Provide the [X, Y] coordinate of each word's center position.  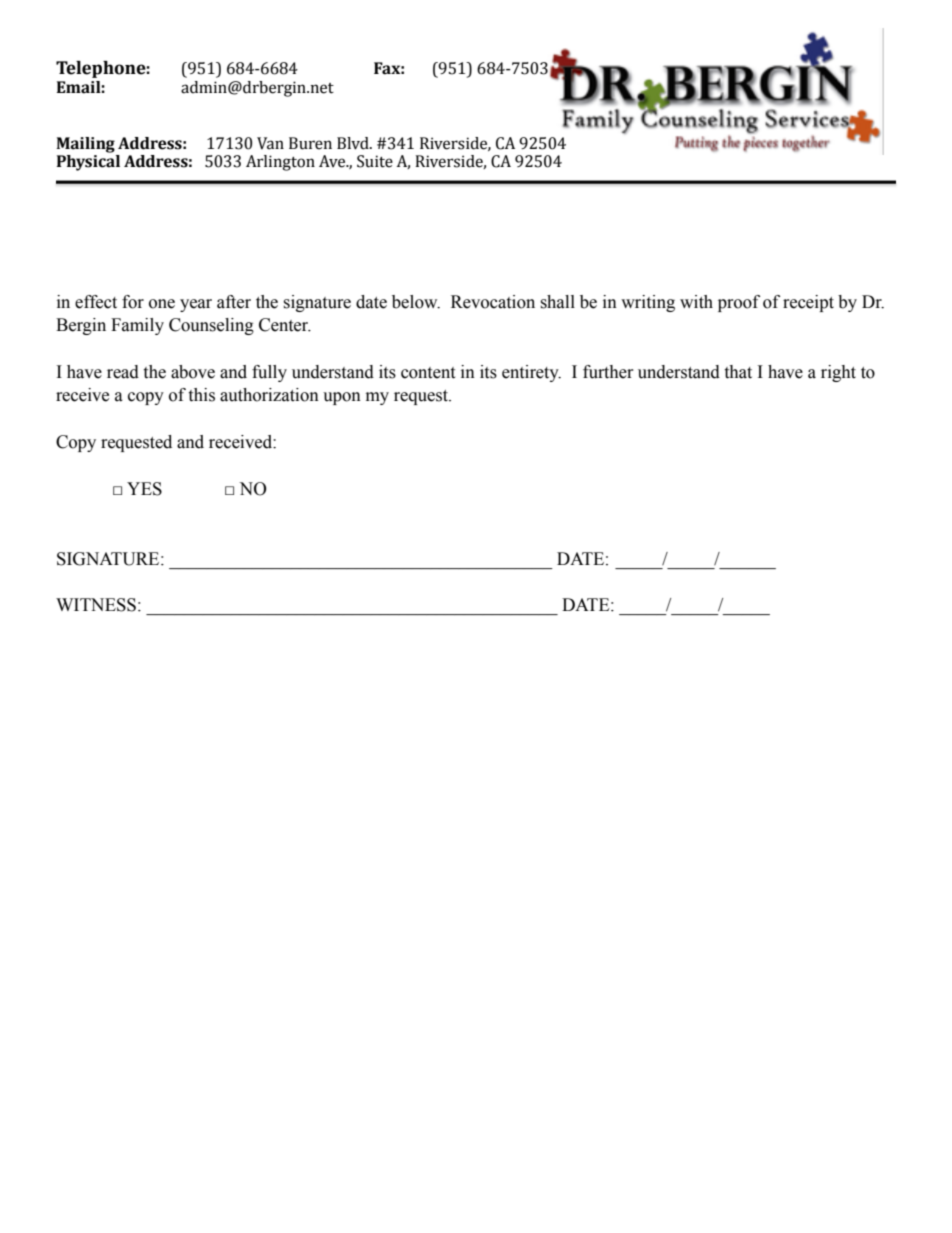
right [838, 373]
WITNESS [96, 605]
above [193, 372]
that [738, 372]
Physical [88, 163]
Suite [375, 161]
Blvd [354, 143]
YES [144, 489]
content [428, 373]
